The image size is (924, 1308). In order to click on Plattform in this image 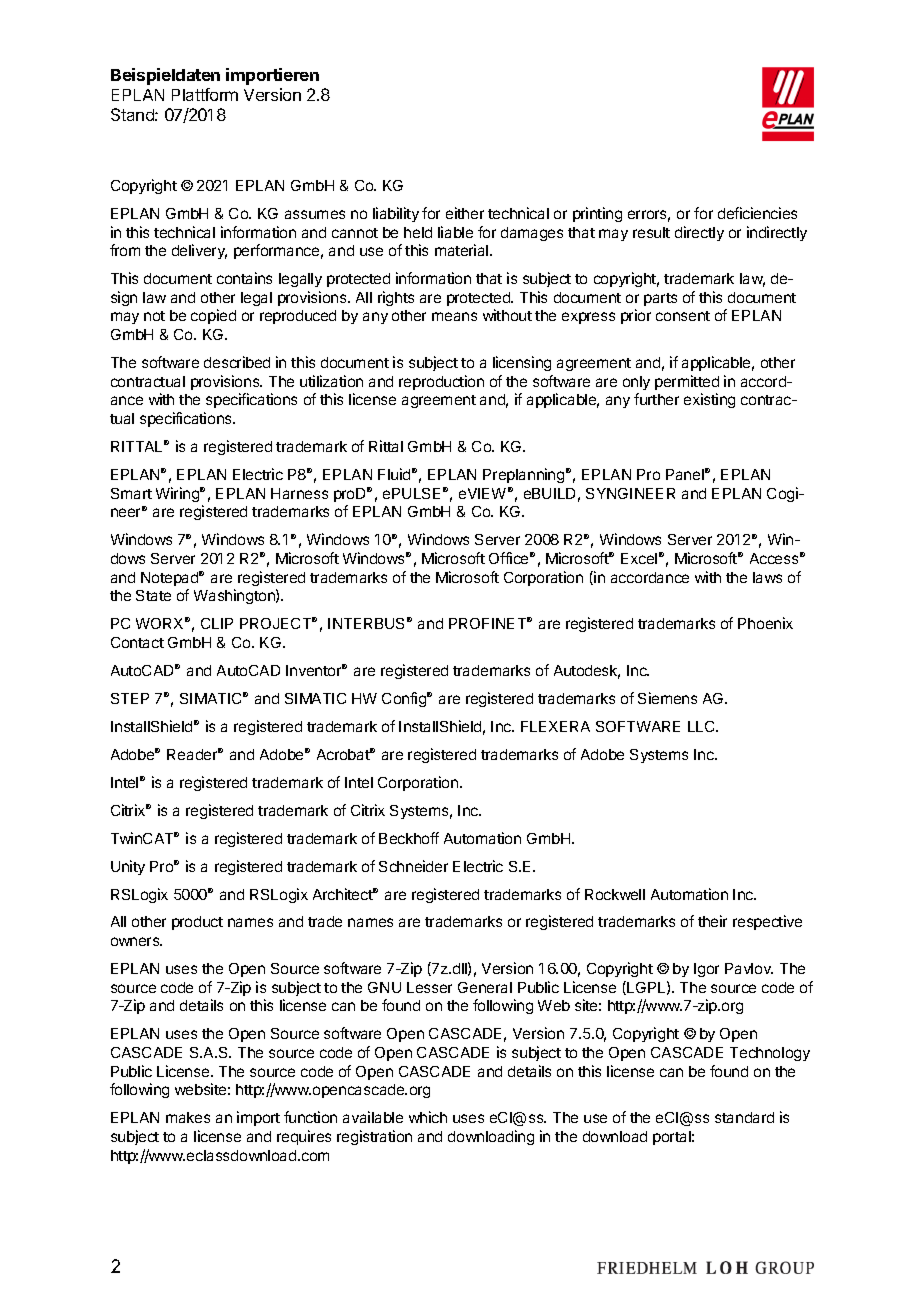, I will do `click(205, 94)`.
